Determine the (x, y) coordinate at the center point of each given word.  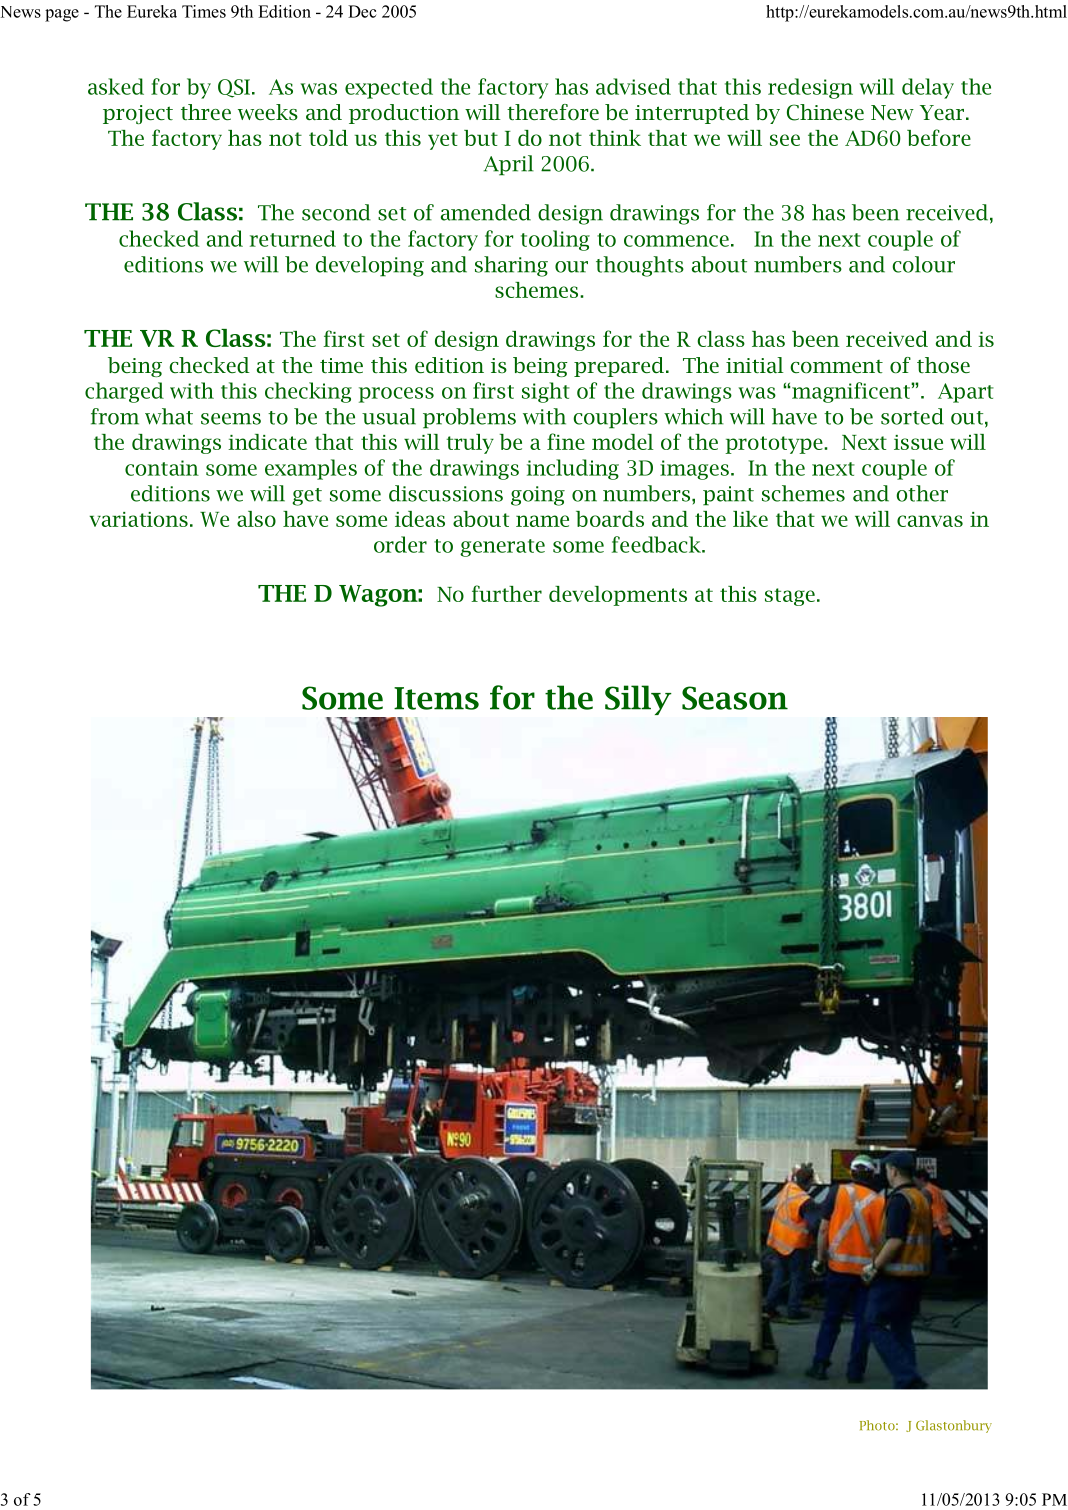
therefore (553, 112)
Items (436, 698)
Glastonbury (954, 1426)
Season (735, 698)
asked (116, 86)
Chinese (825, 112)
